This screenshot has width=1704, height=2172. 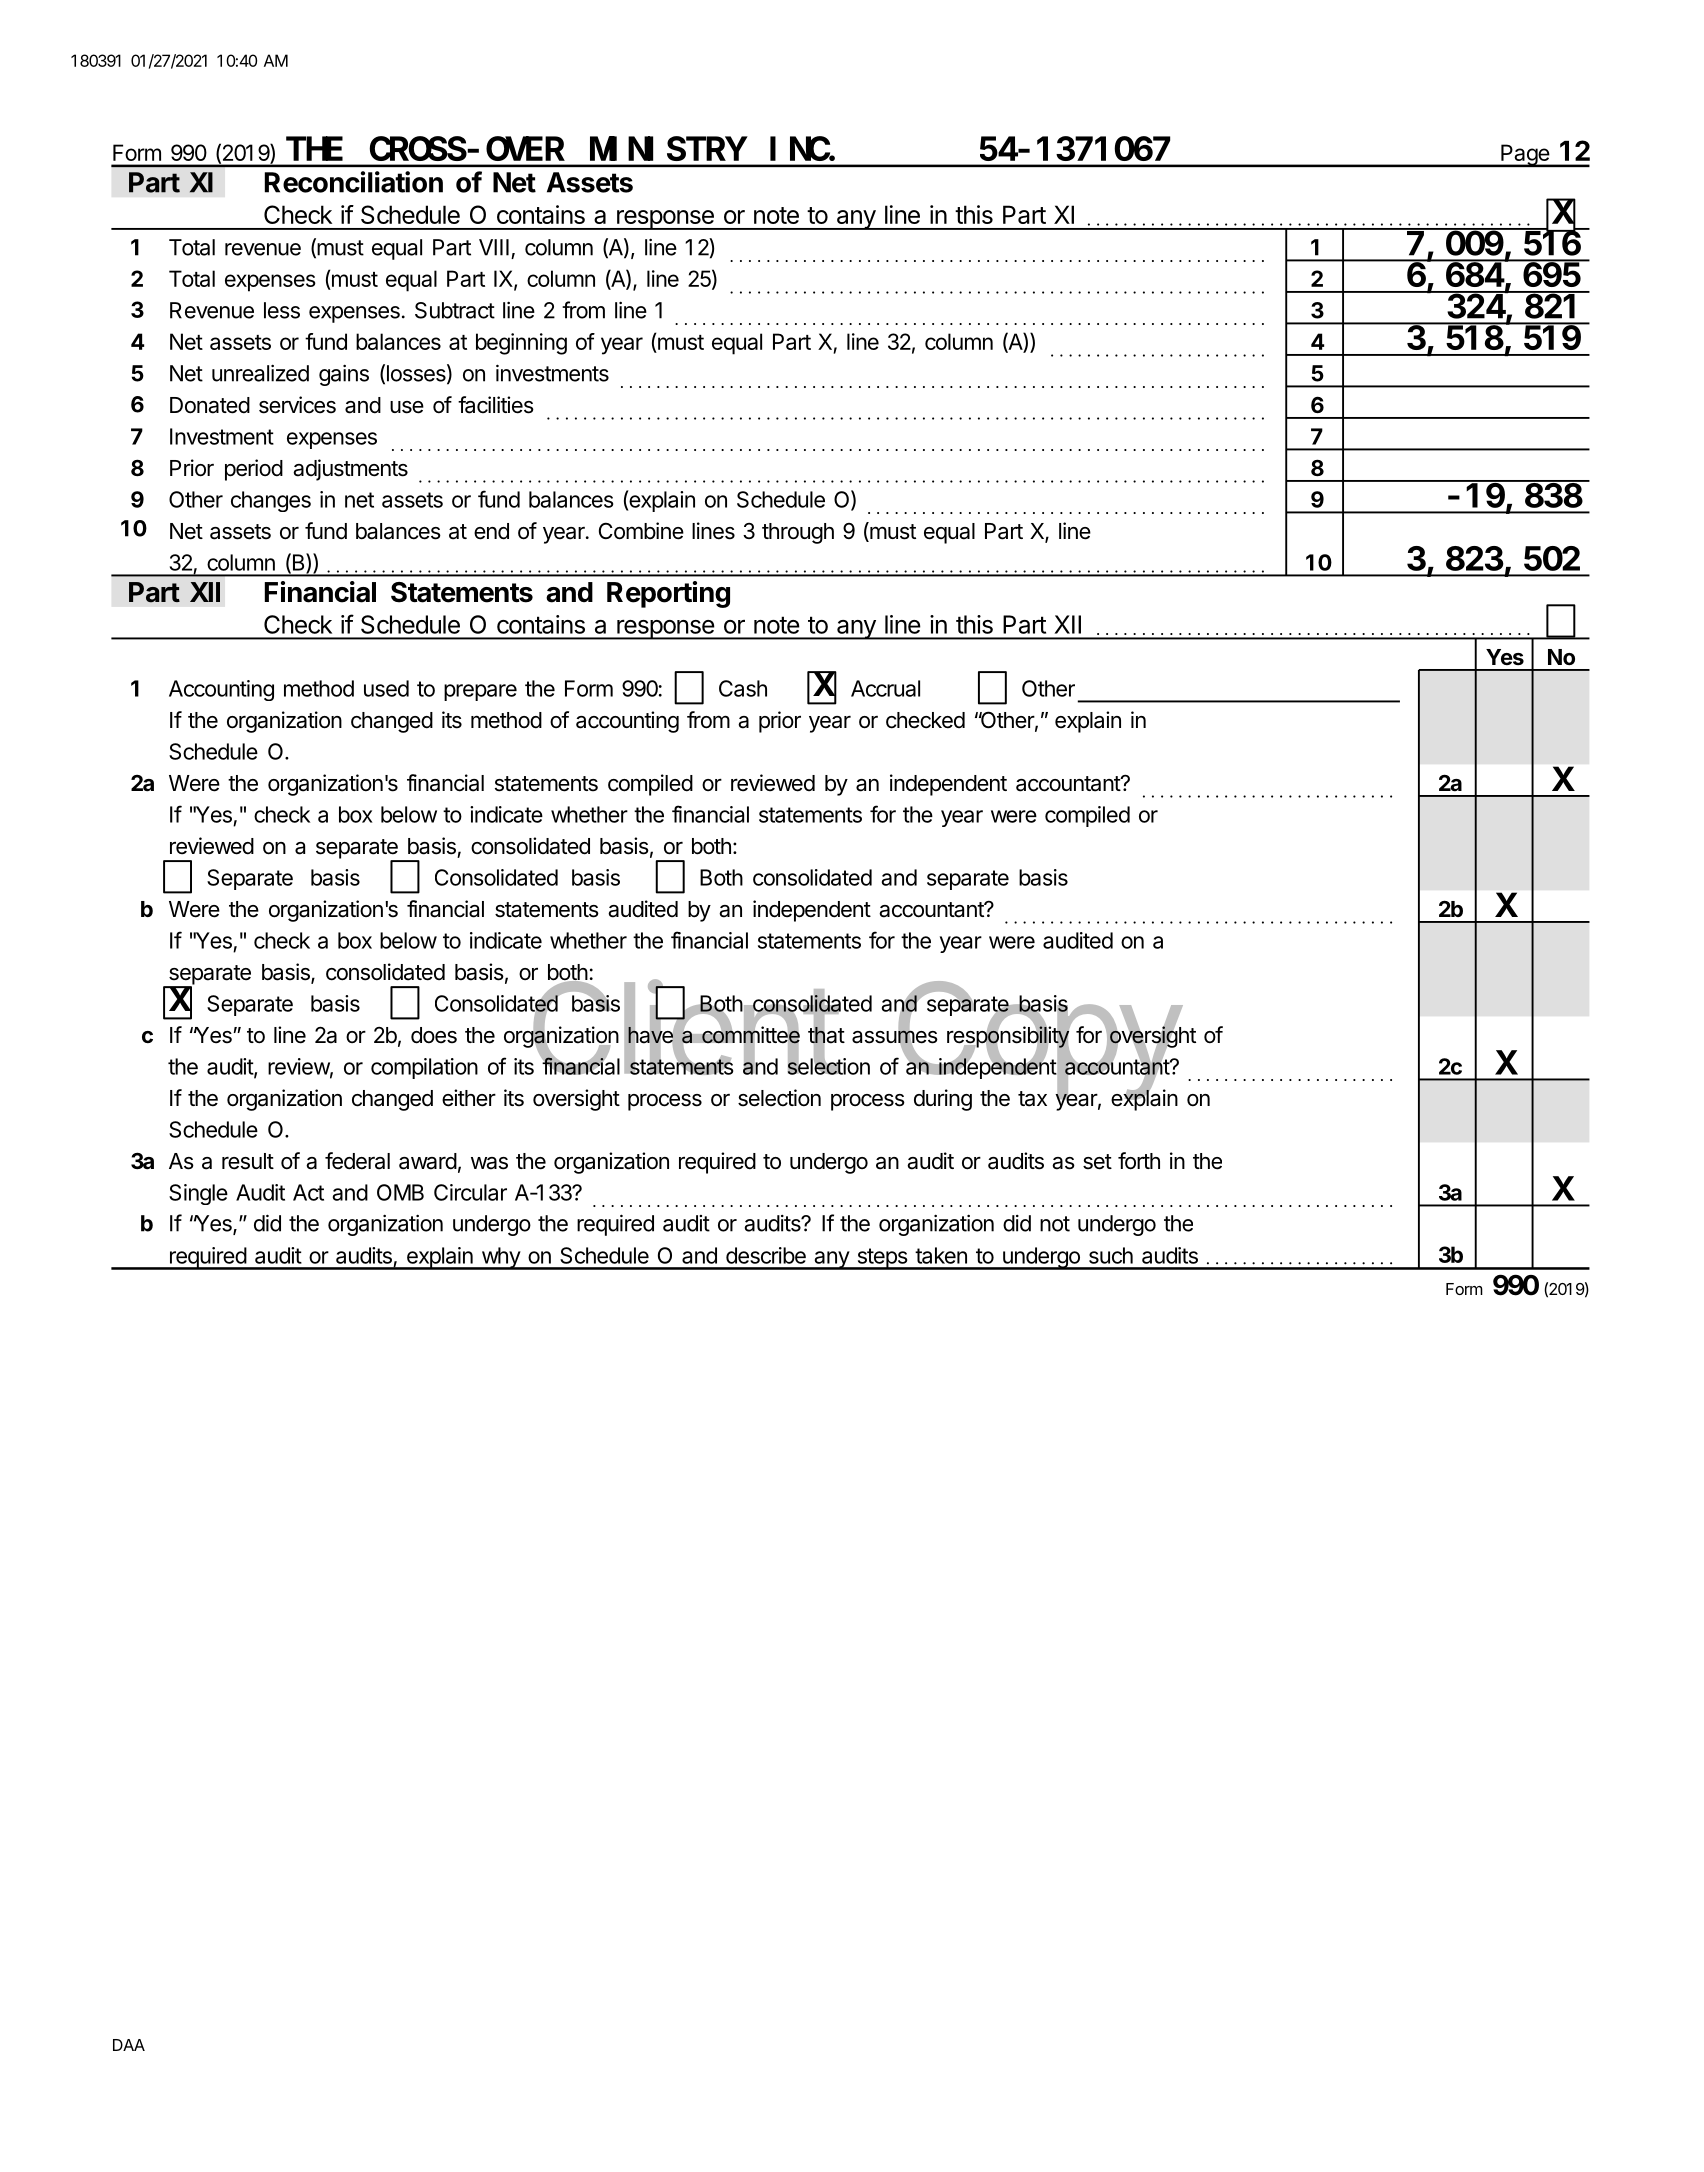 What do you see at coordinates (386, 688) in the screenshot?
I see `used` at bounding box center [386, 688].
